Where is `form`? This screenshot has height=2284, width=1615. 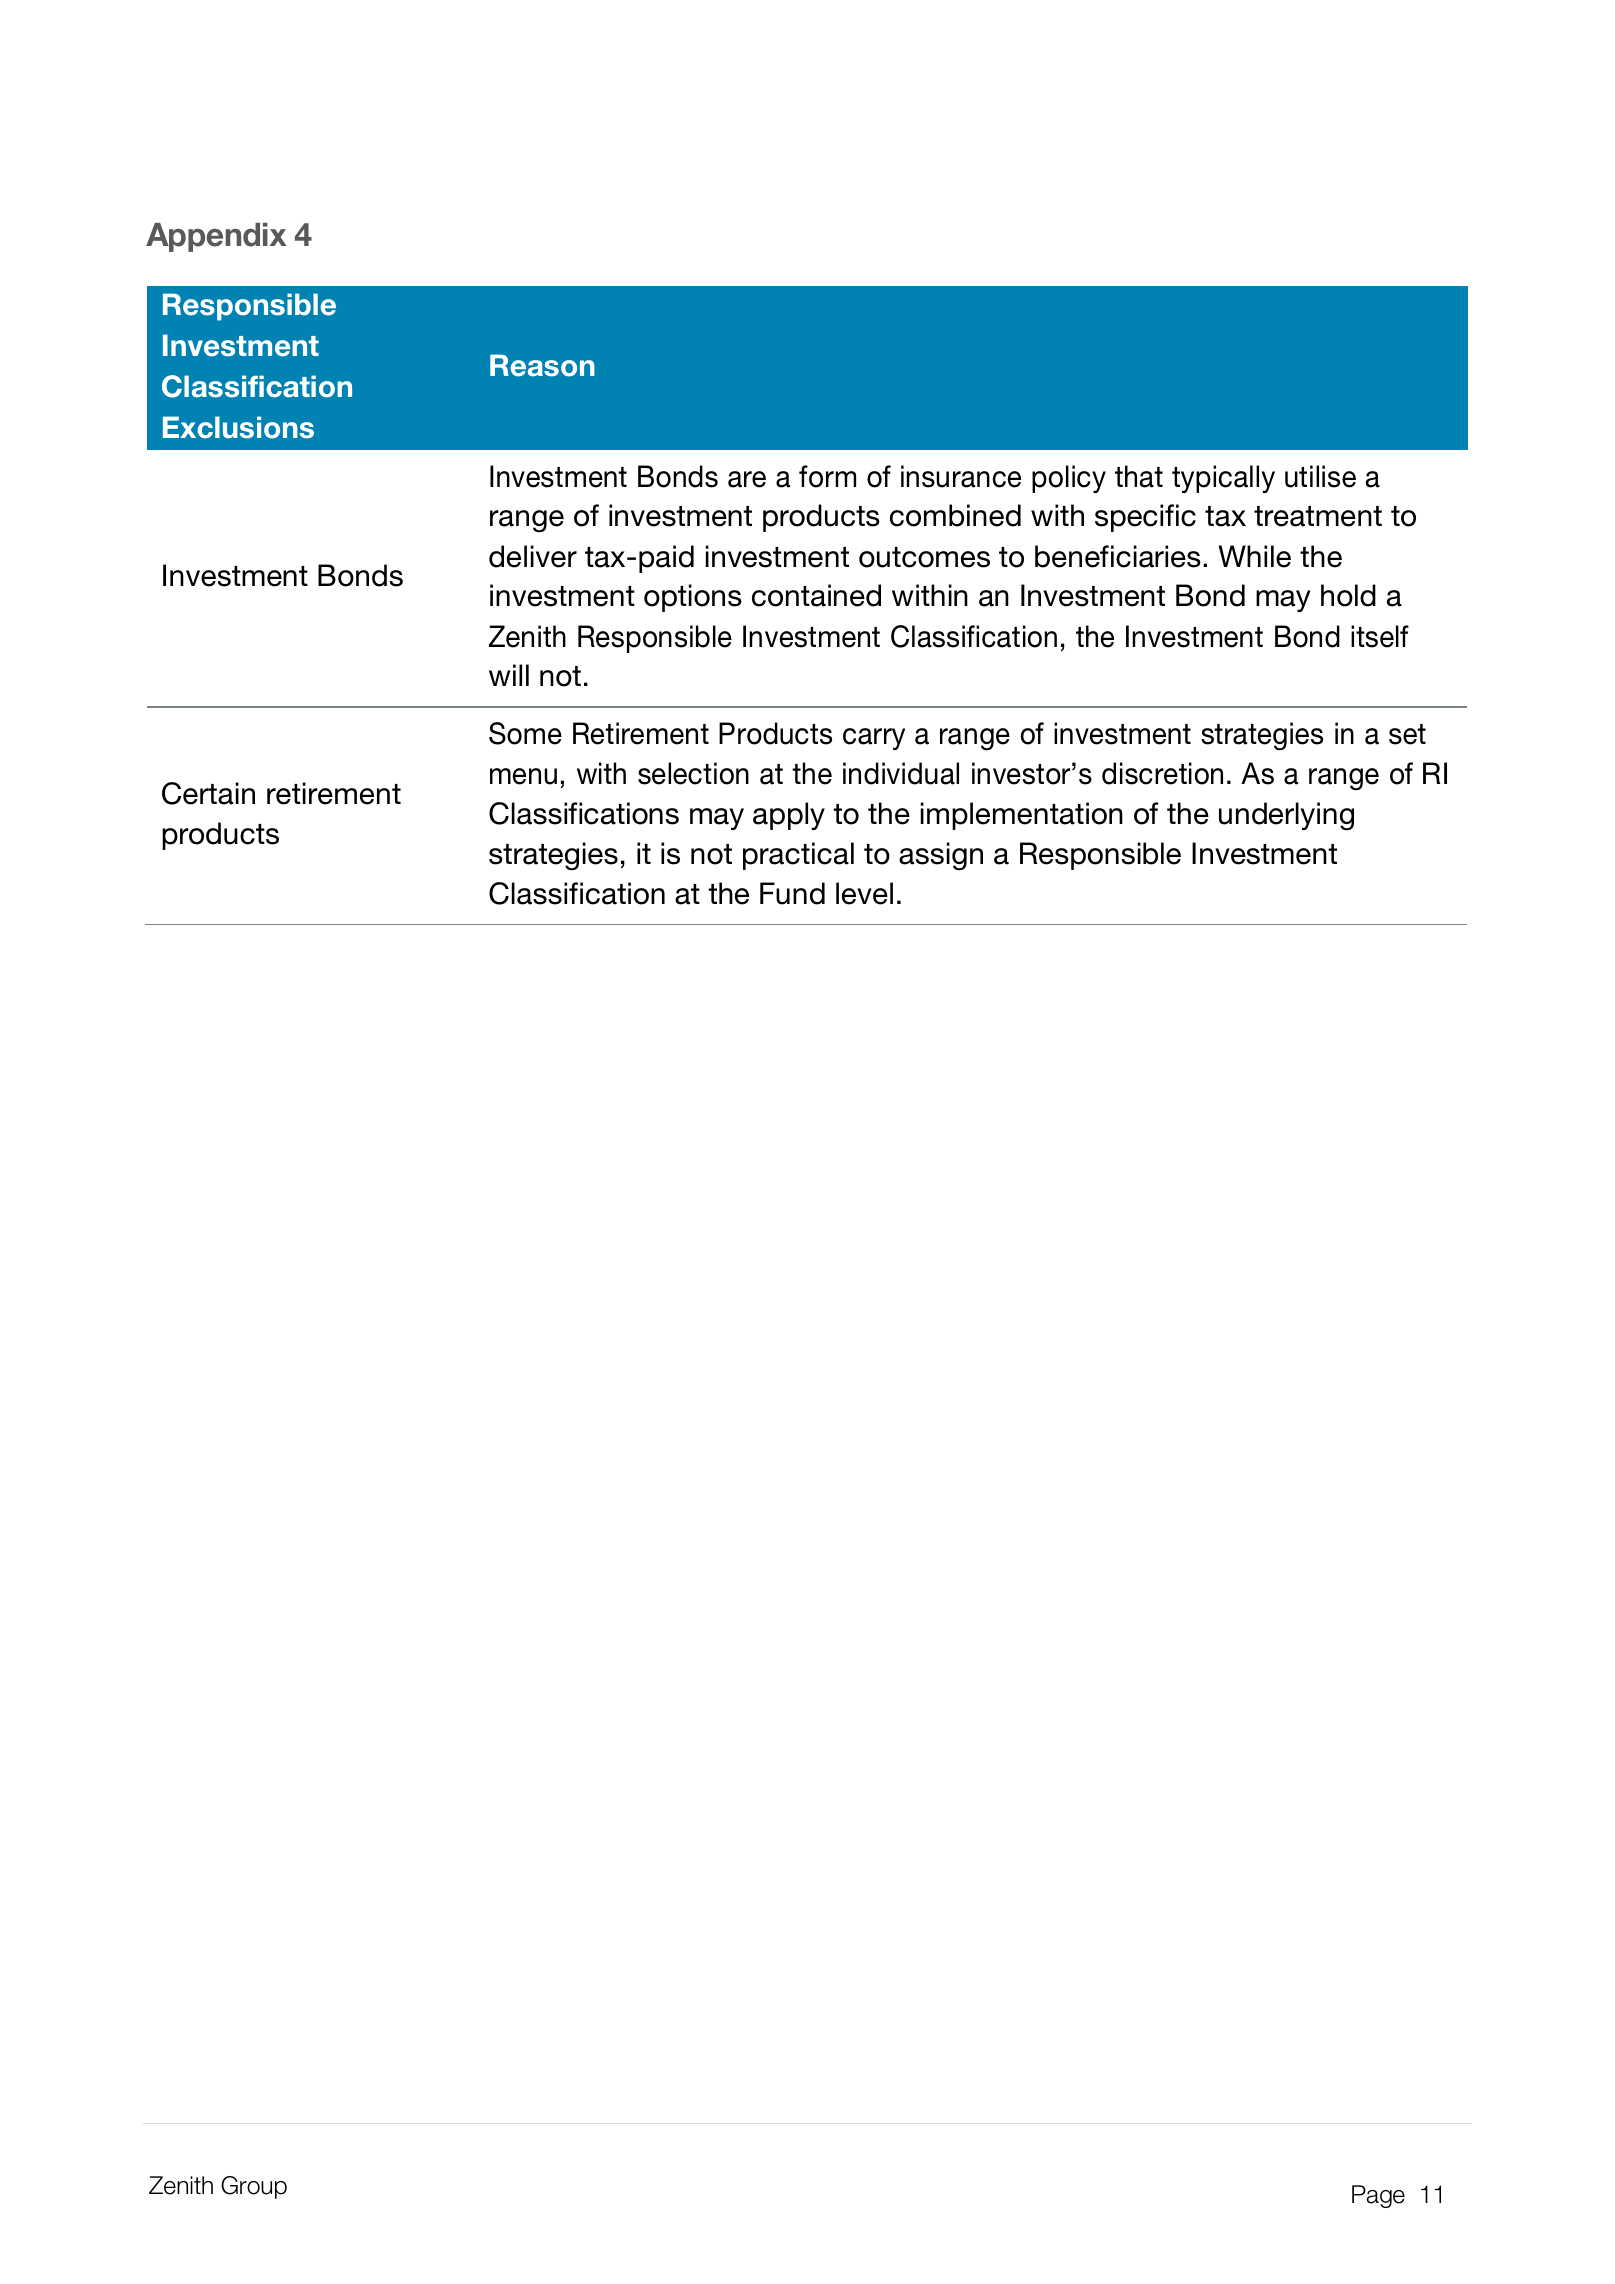
form is located at coordinates (827, 476).
